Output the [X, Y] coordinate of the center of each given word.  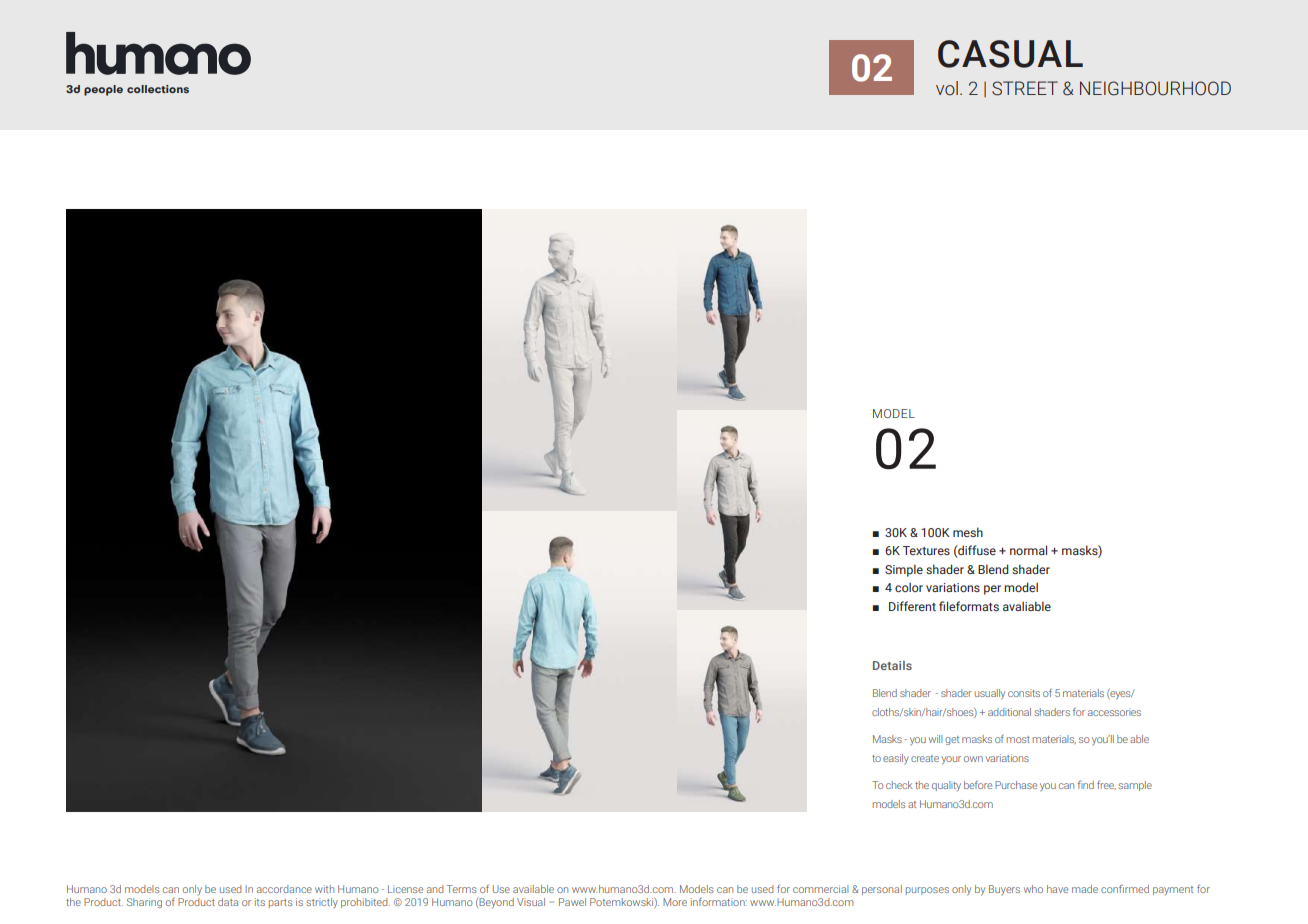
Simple [904, 570]
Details [892, 665]
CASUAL [1010, 54]
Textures [926, 550]
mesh [968, 532]
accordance [284, 889]
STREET [1025, 88]
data [228, 902]
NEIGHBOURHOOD [1155, 88]
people [103, 90]
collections [158, 89]
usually [990, 694]
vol [947, 88]
